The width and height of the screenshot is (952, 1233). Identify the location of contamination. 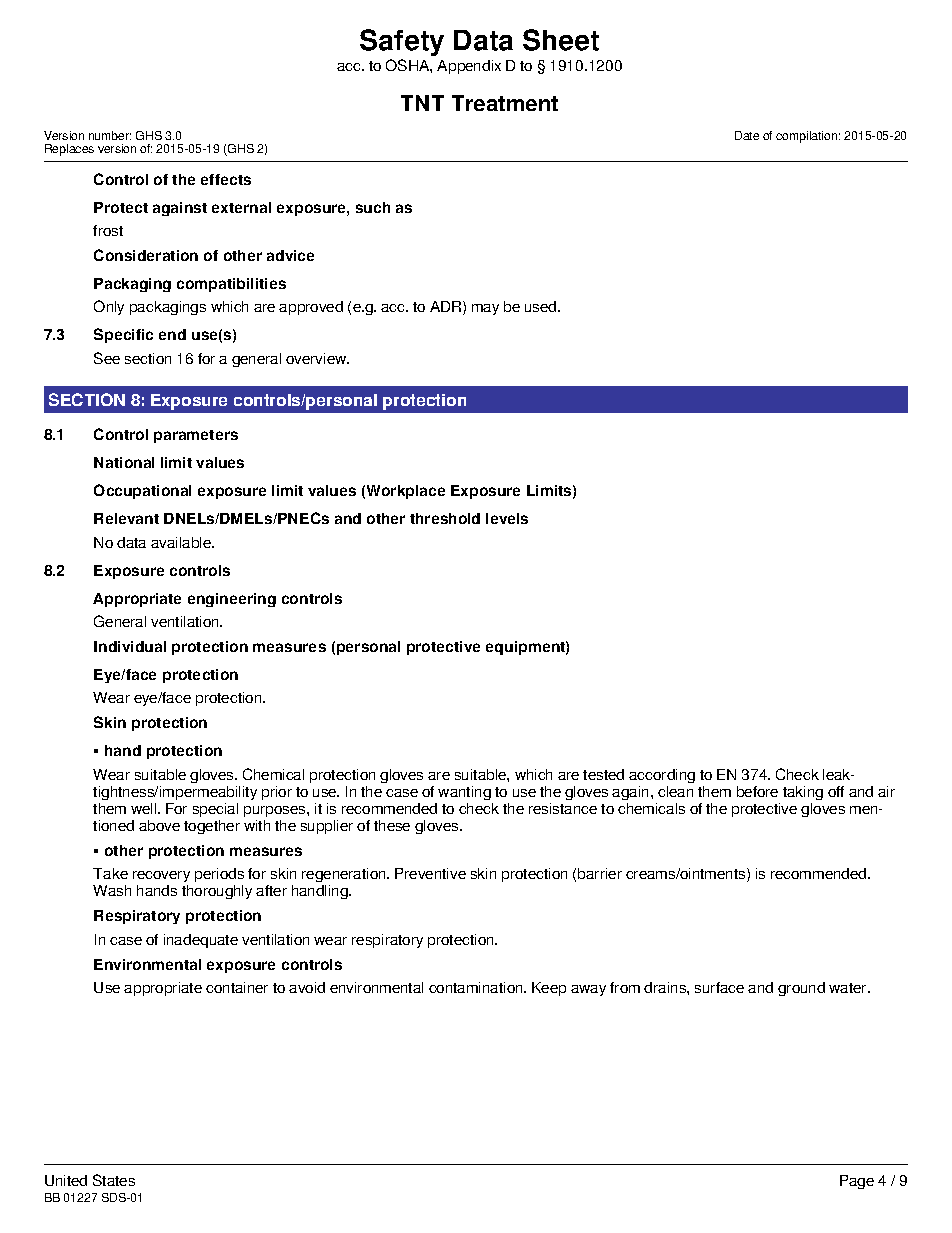
(477, 987).
